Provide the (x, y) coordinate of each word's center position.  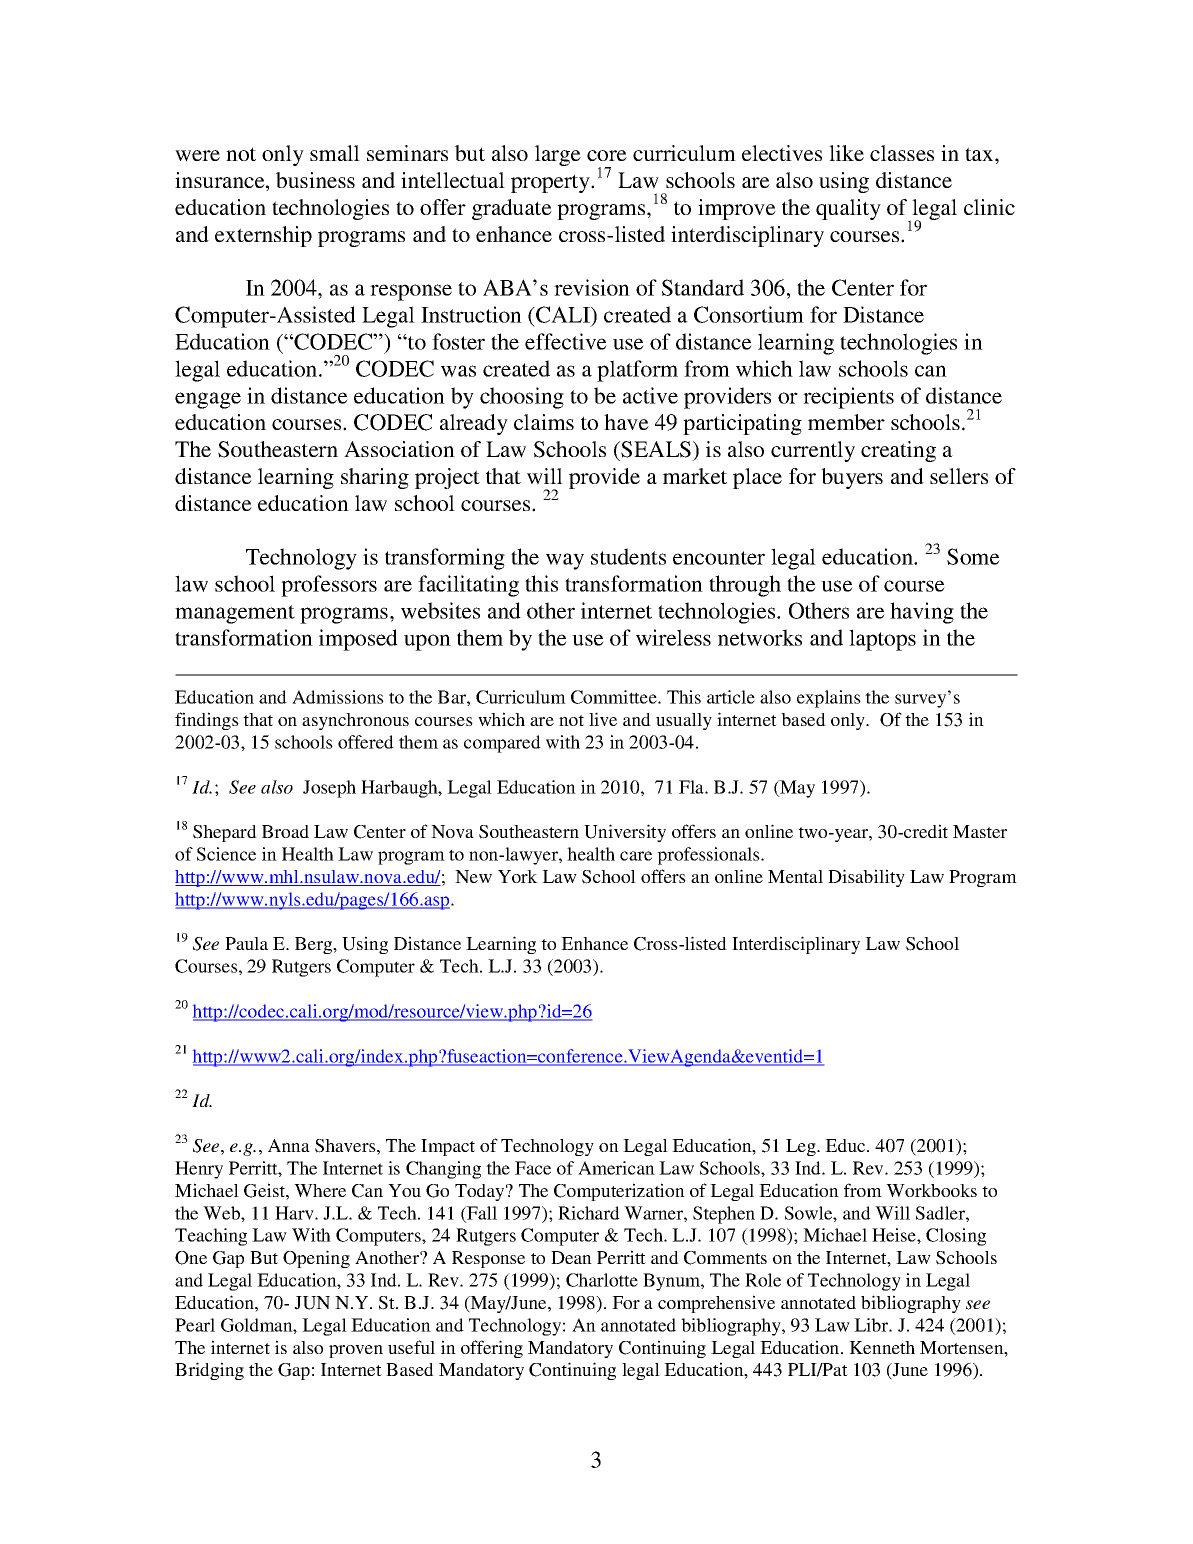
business (315, 180)
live (603, 719)
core (607, 155)
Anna (289, 1145)
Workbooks (931, 1190)
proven (356, 1351)
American (616, 1168)
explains (829, 699)
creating (898, 451)
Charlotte (602, 1280)
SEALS (655, 449)
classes (902, 153)
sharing (375, 478)
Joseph (329, 789)
